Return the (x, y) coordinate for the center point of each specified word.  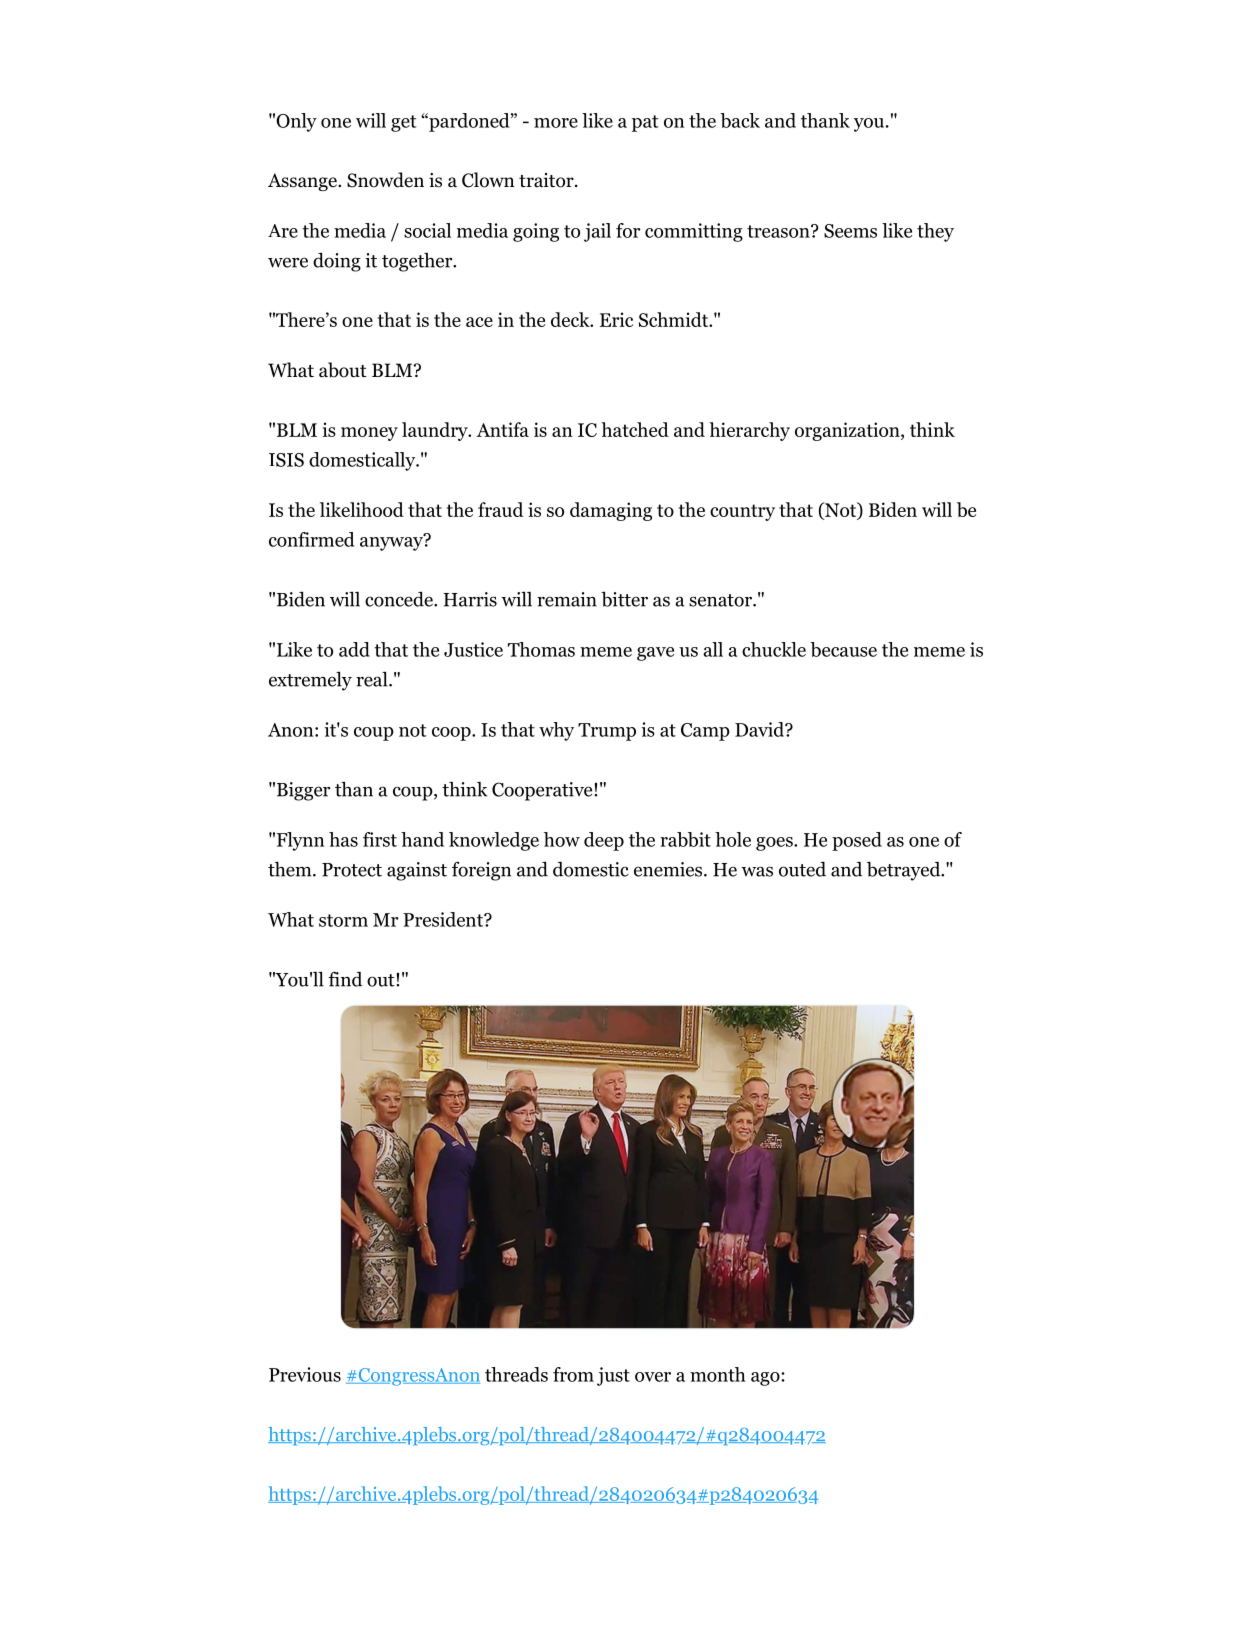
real (373, 679)
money (369, 434)
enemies (669, 869)
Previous (305, 1374)
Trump (607, 732)
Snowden (385, 180)
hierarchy (749, 431)
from (573, 1374)
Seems (850, 231)
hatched (635, 429)
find (345, 979)
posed (857, 841)
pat (645, 123)
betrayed (905, 871)
